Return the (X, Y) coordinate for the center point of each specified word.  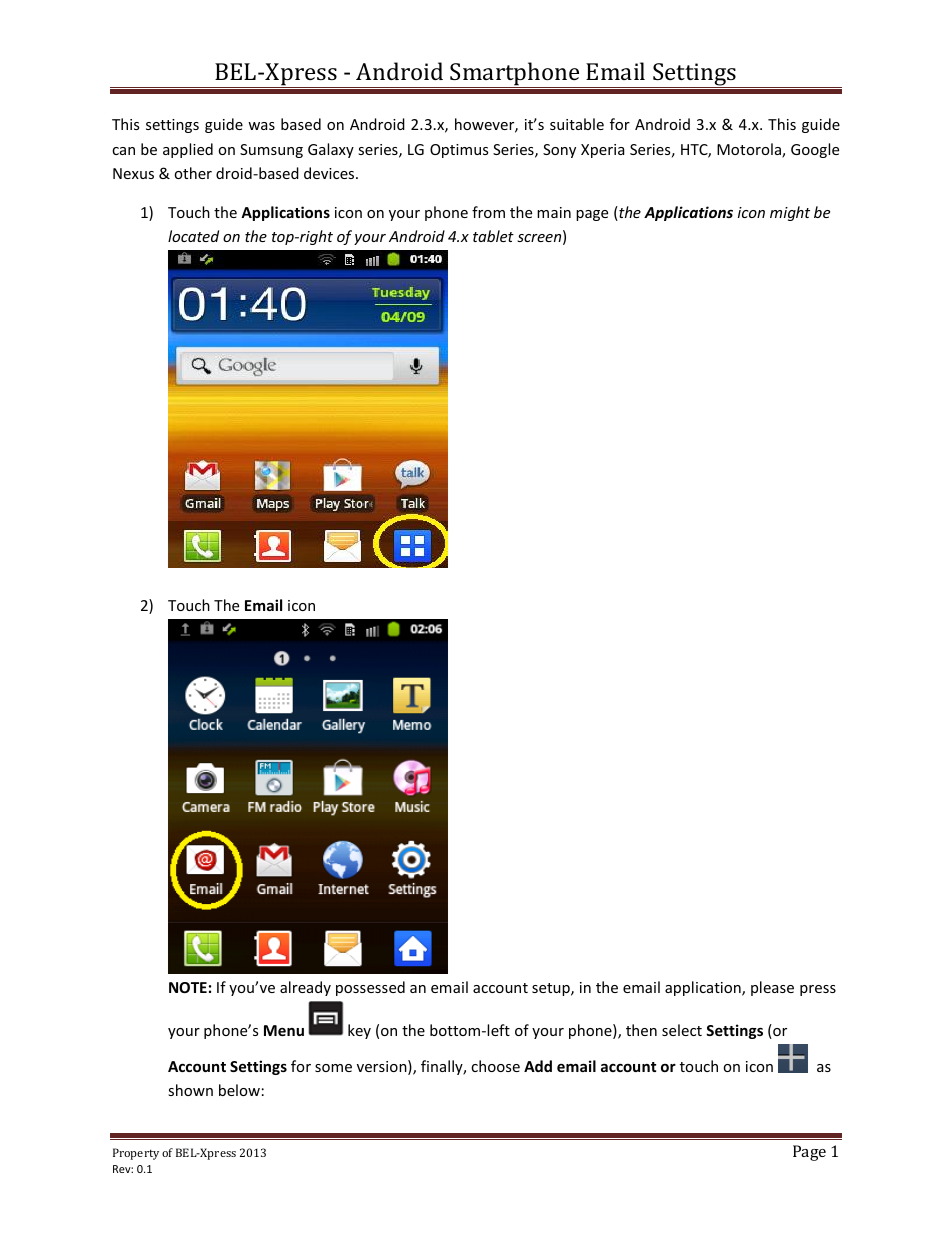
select (682, 1030)
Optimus (459, 151)
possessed (370, 988)
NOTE (188, 987)
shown (190, 1090)
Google (815, 150)
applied (188, 150)
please (772, 988)
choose (495, 1066)
